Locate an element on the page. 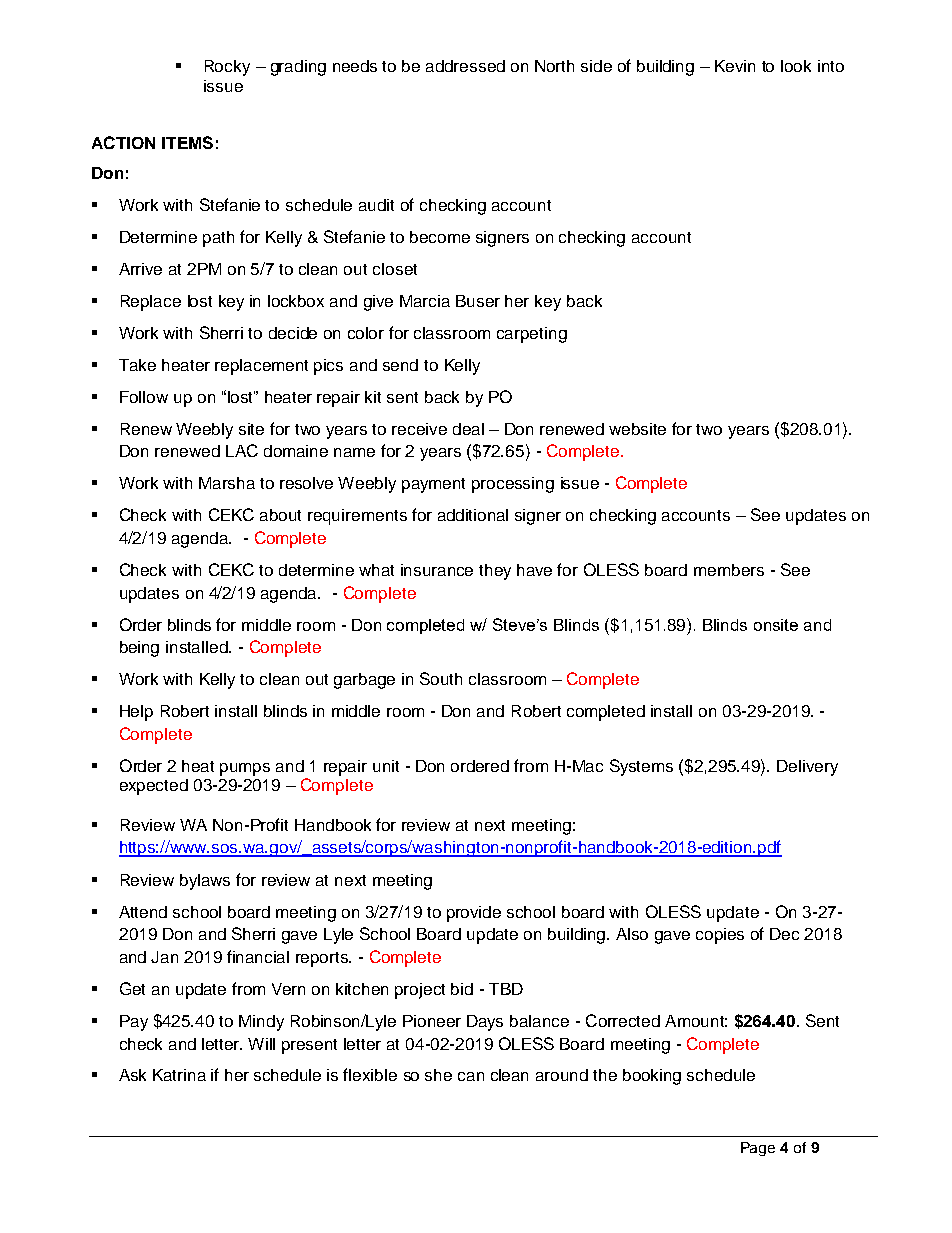  addressed is located at coordinates (465, 66).
